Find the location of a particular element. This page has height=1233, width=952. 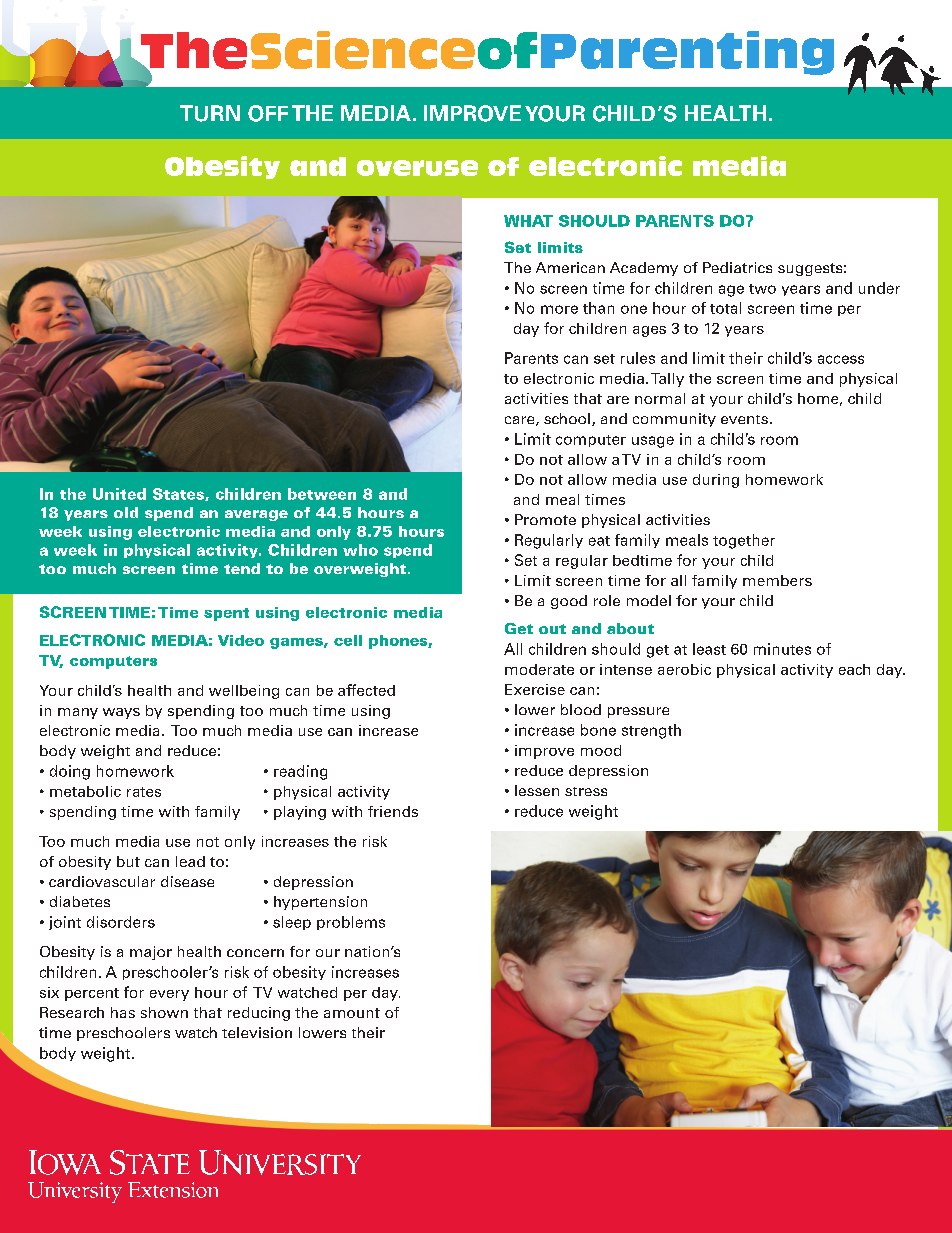

Pediatrics is located at coordinates (737, 267).
